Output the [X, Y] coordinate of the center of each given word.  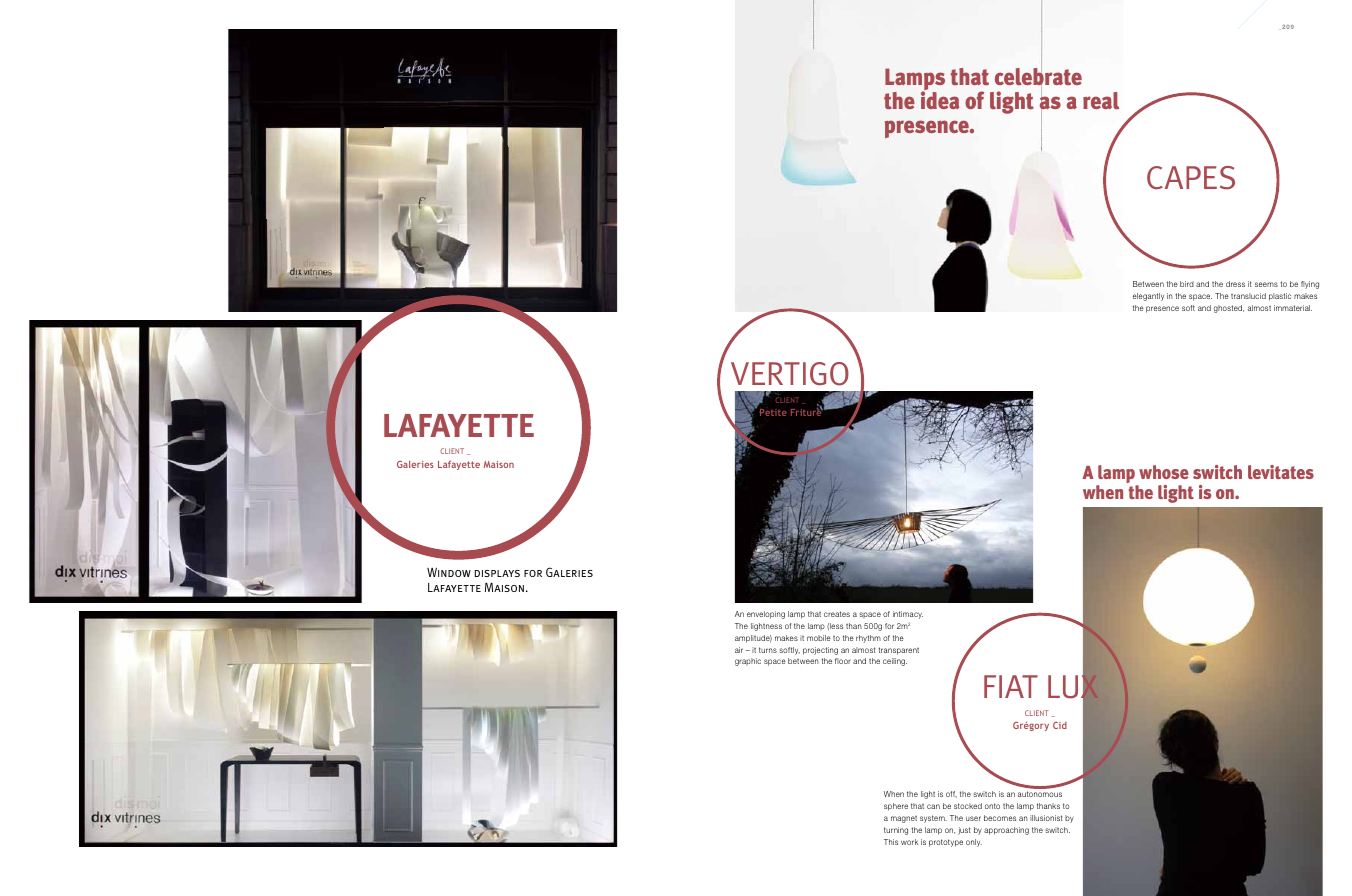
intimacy [908, 615]
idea [940, 99]
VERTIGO [790, 374]
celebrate [1038, 77]
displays [497, 573]
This [891, 842]
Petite [773, 412]
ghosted [1229, 309]
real [1101, 100]
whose [1164, 472]
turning [896, 831]
